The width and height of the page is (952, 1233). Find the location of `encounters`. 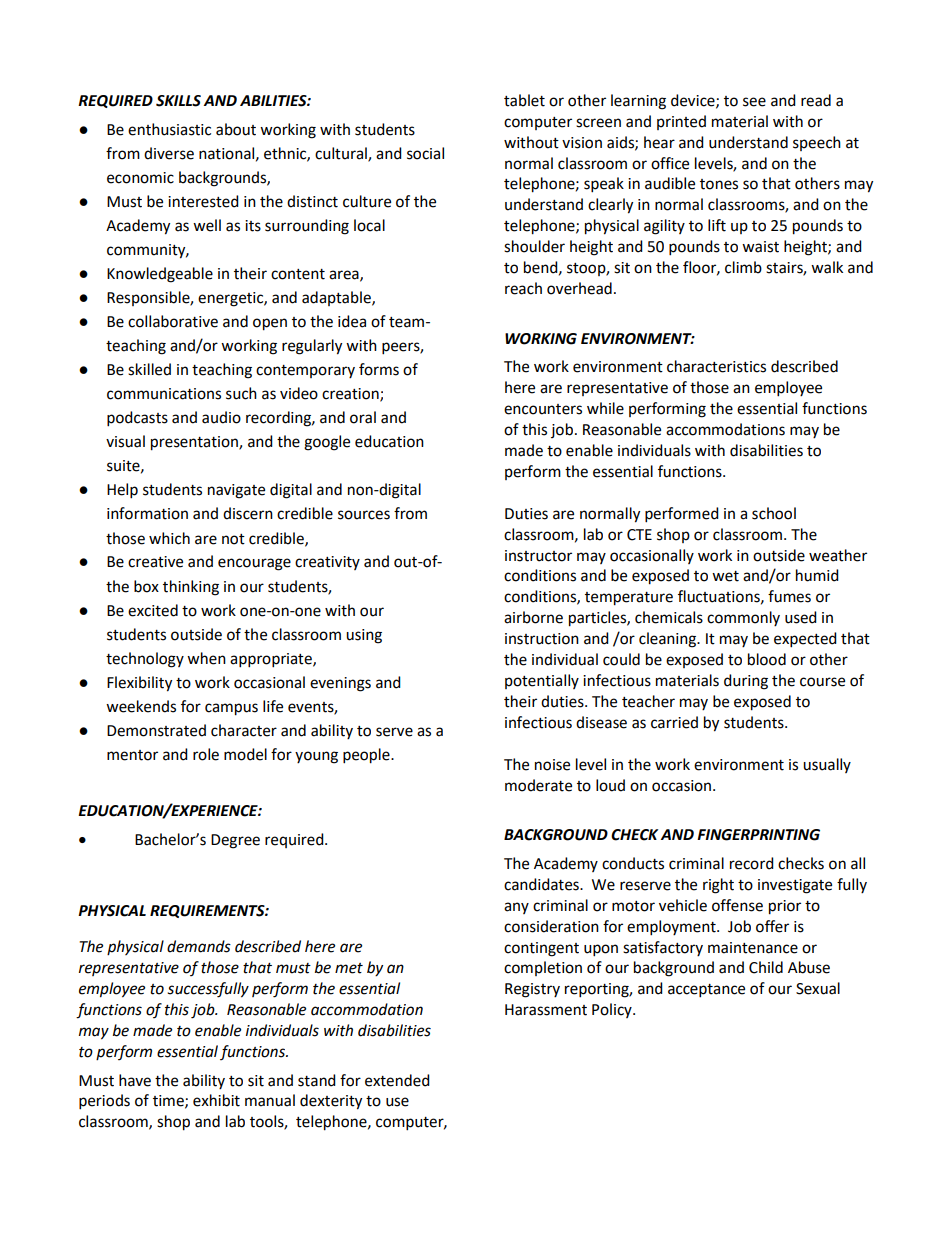

encounters is located at coordinates (543, 409).
